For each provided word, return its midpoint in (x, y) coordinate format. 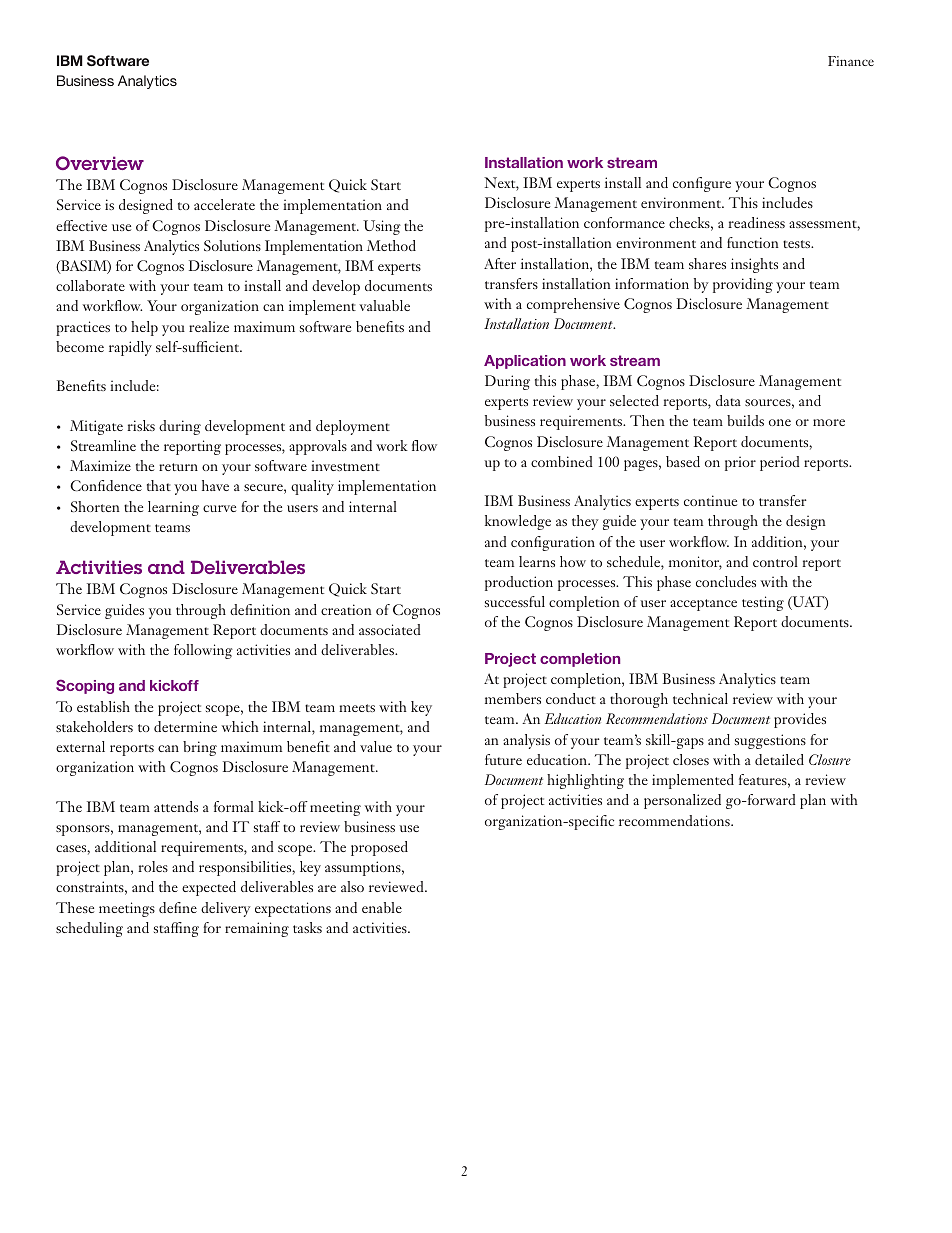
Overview (100, 163)
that (159, 485)
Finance (851, 61)
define (178, 907)
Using (382, 227)
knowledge (518, 522)
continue (710, 500)
